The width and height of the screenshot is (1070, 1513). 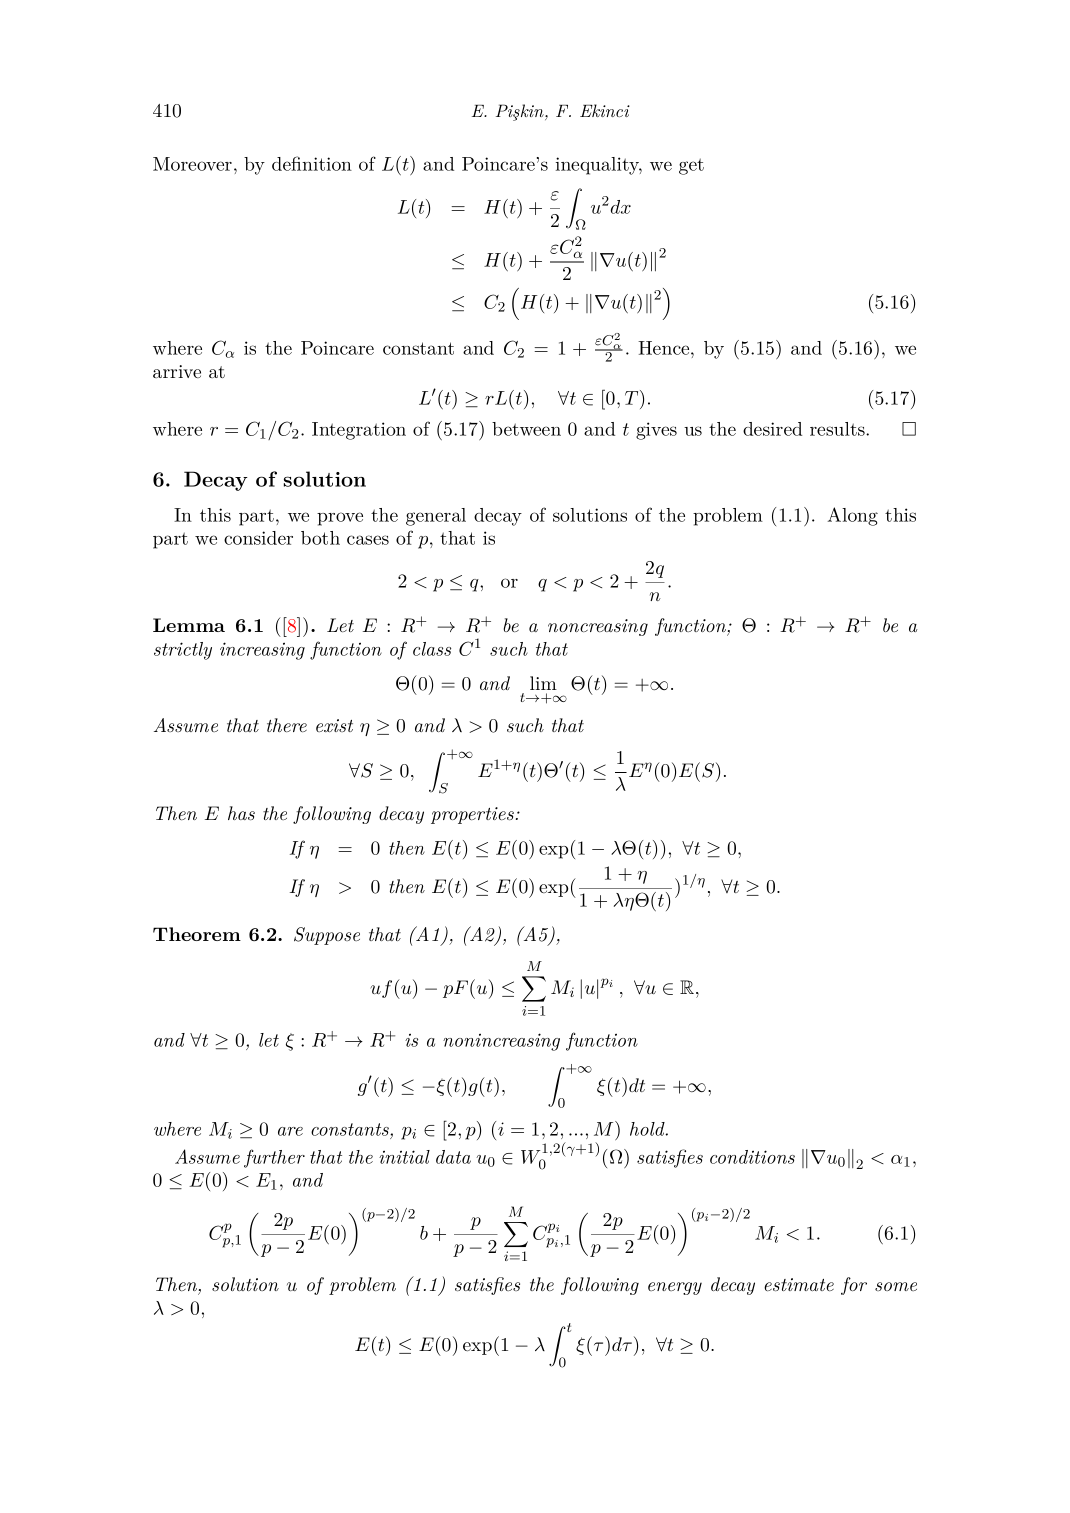 I want to click on general, so click(x=436, y=517).
